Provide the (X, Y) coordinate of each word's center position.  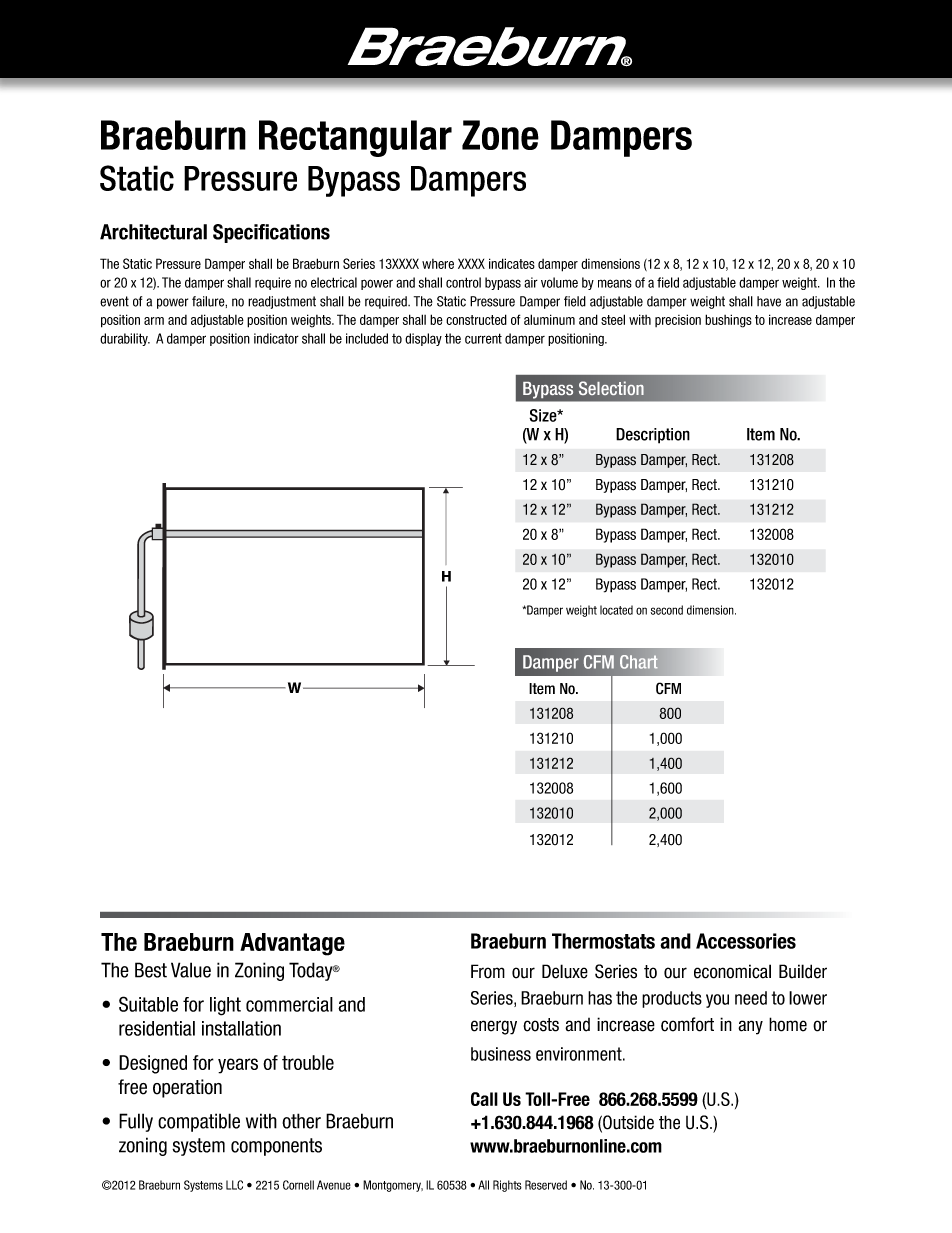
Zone (500, 135)
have (769, 301)
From (488, 971)
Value (191, 970)
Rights (507, 1186)
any (750, 1027)
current (483, 338)
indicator (276, 338)
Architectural (153, 232)
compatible (199, 1122)
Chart (639, 662)
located (616, 610)
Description (653, 436)
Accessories (746, 941)
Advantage (292, 944)
